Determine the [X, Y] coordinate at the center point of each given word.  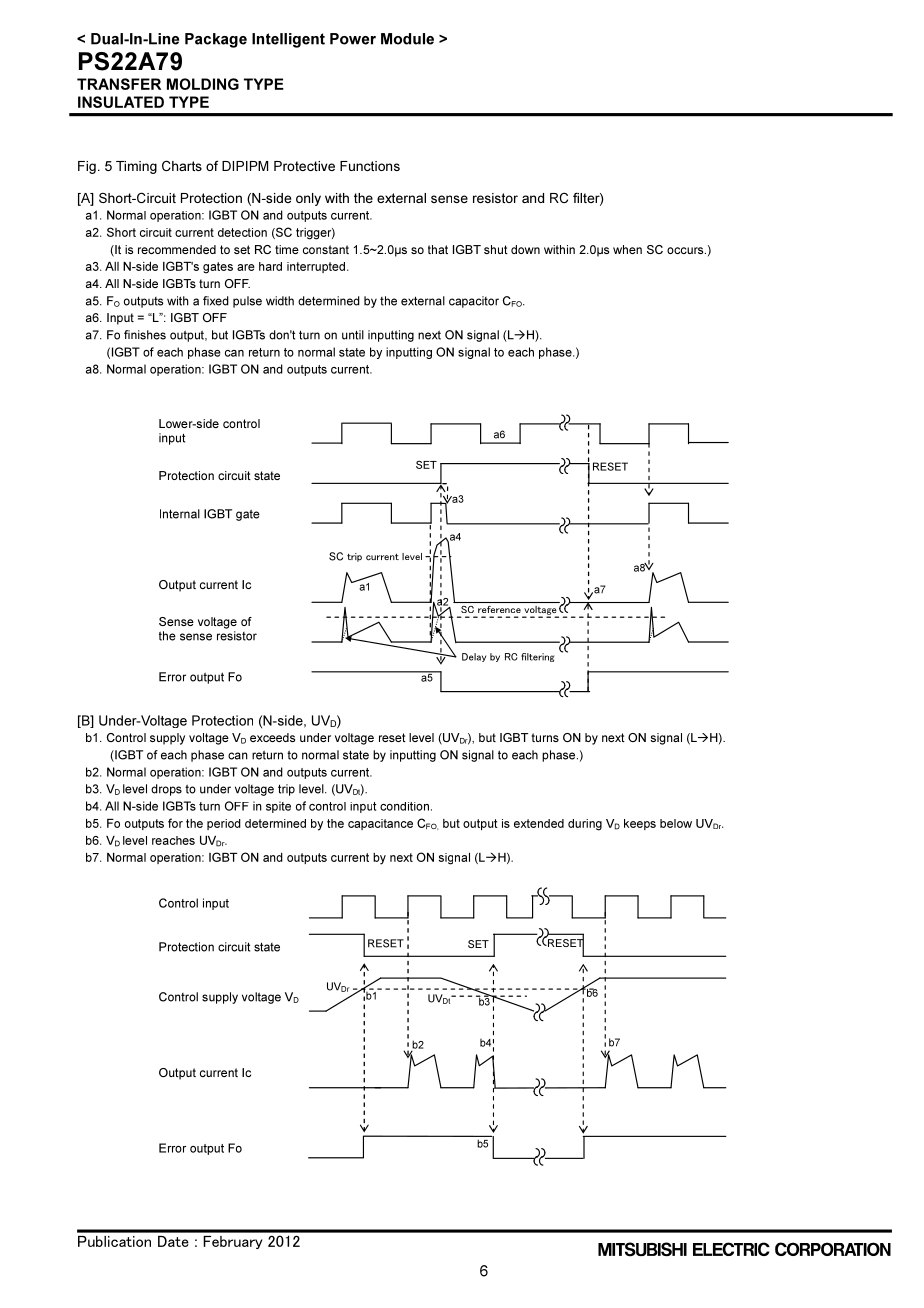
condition [404, 806]
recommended [177, 249]
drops [166, 790]
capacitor [474, 302]
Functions [370, 166]
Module [407, 39]
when [627, 249]
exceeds [272, 737]
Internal [180, 514]
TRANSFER [119, 84]
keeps [640, 824]
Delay [474, 657]
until [353, 335]
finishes [145, 335]
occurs [686, 250]
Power [353, 39]
